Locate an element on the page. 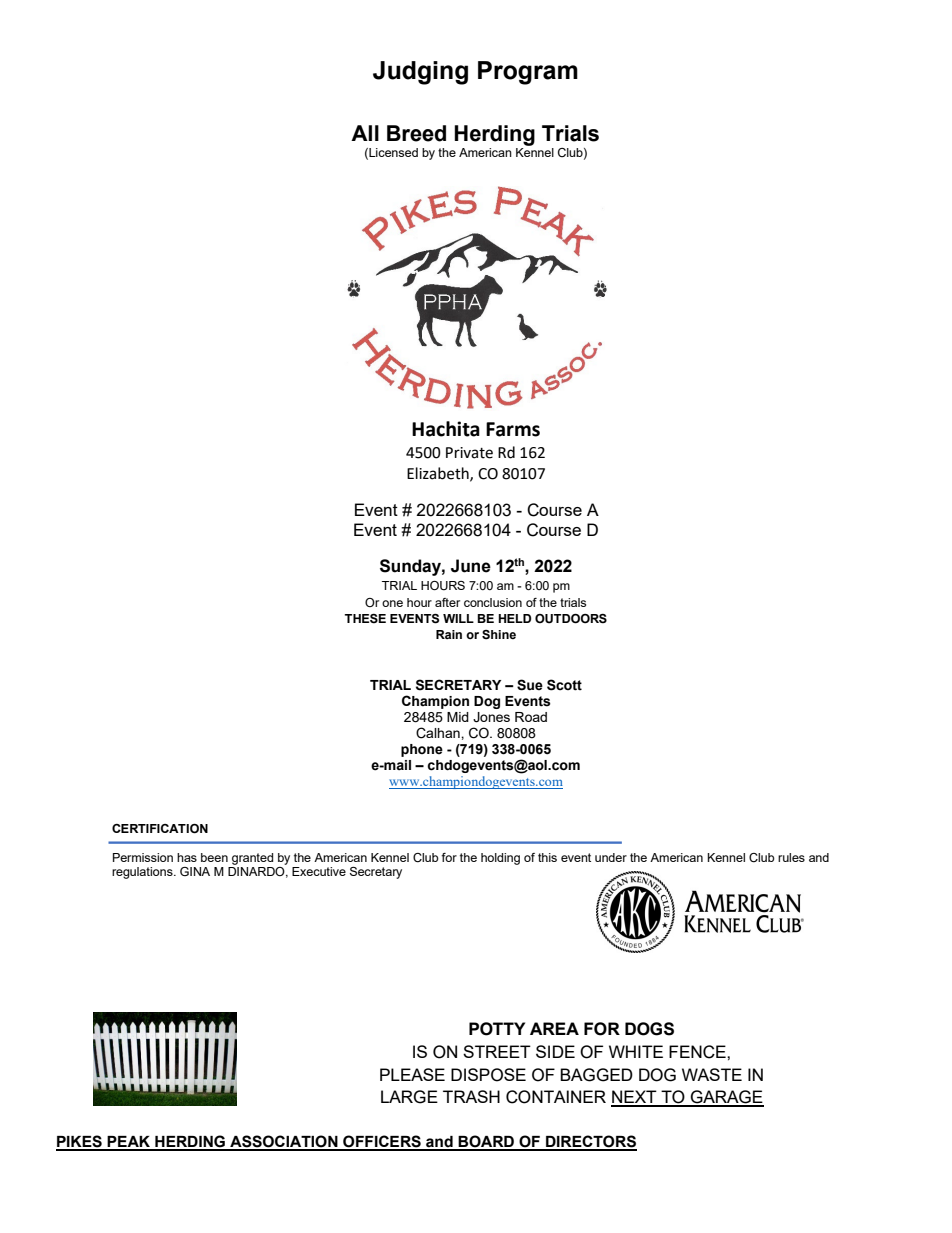  OUTDOORS is located at coordinates (571, 619).
